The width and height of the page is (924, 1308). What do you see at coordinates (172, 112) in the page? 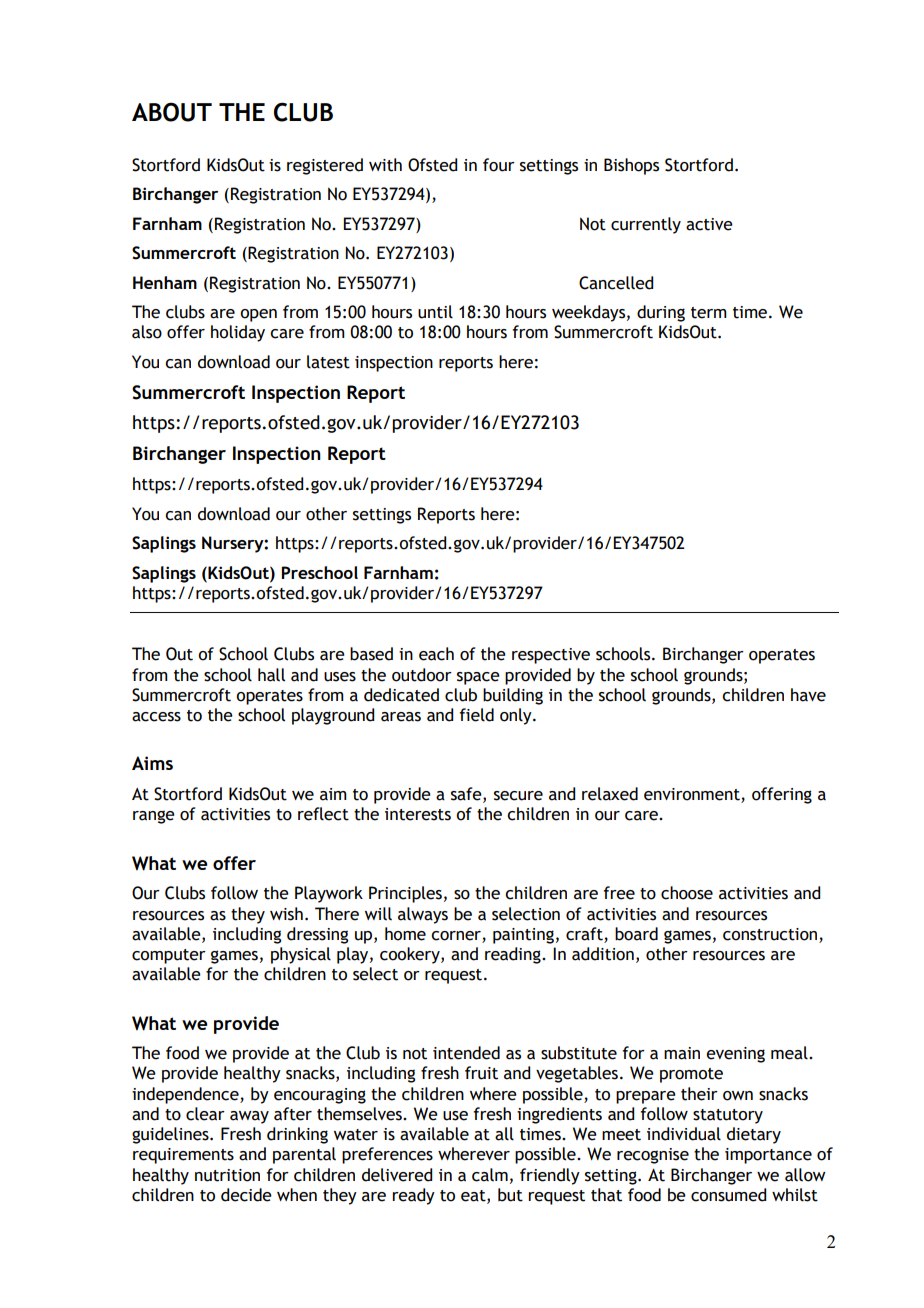
I see `ABOUT` at bounding box center [172, 112].
